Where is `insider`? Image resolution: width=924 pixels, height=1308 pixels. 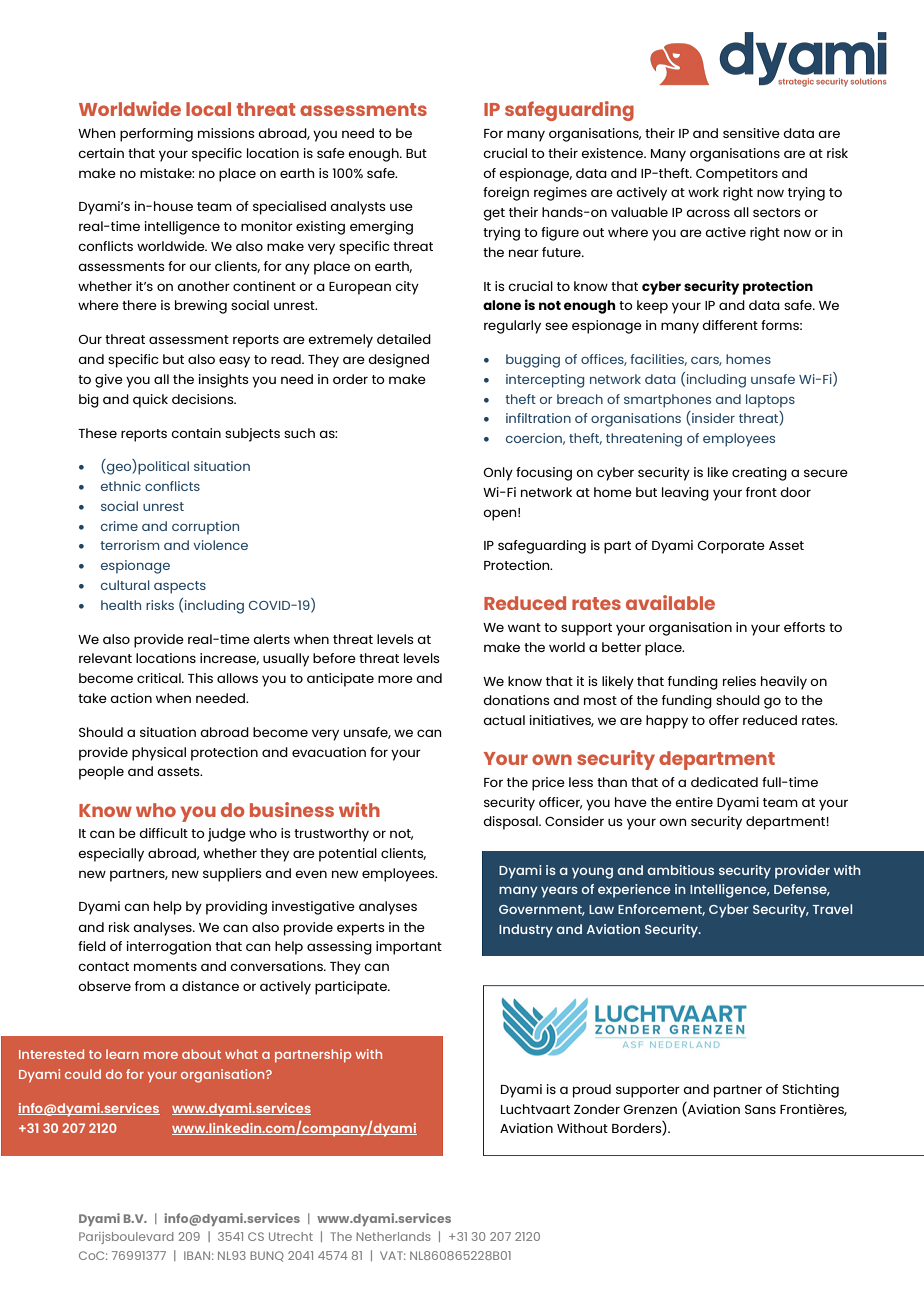
insider is located at coordinates (712, 417).
